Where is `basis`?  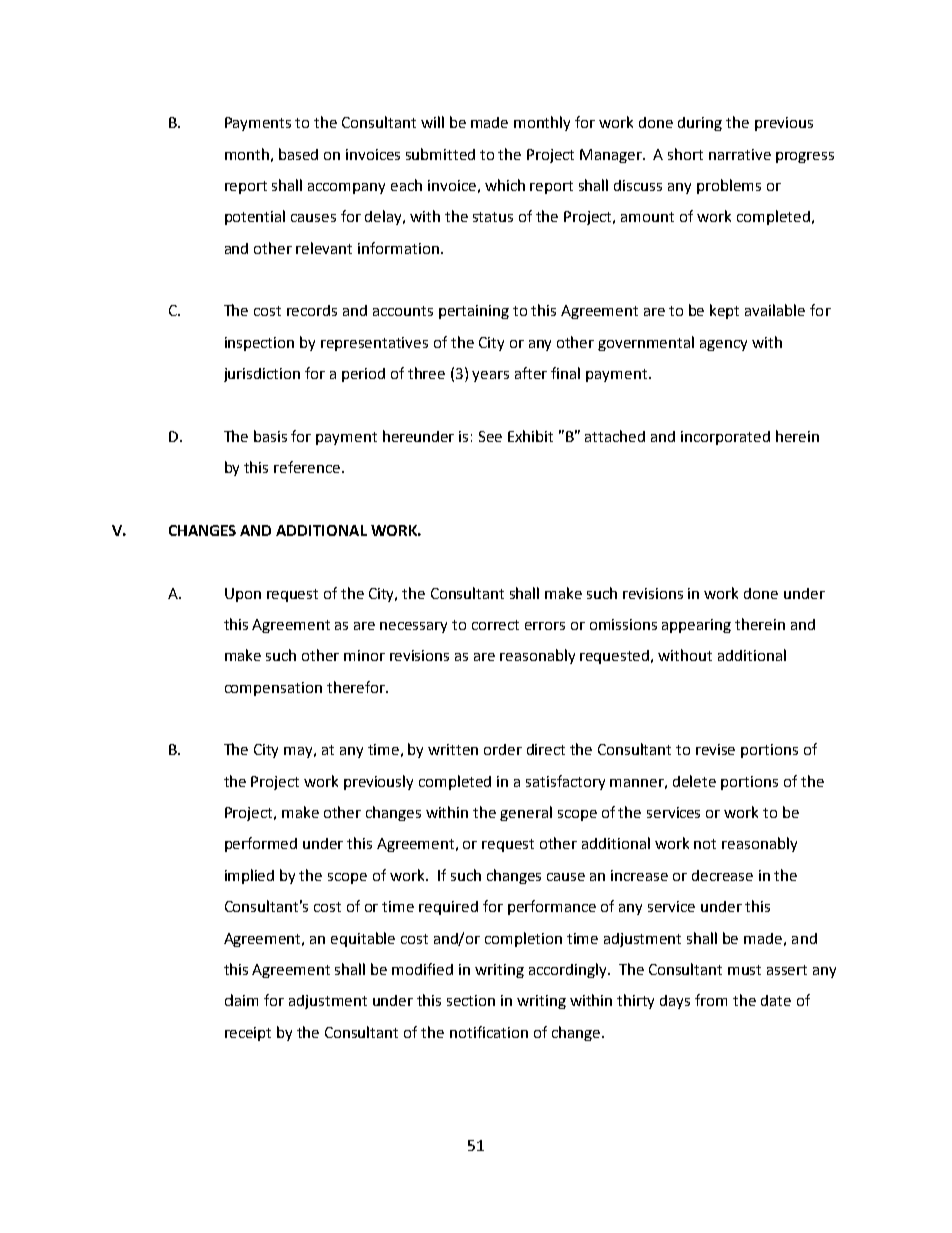
basis is located at coordinates (270, 436).
